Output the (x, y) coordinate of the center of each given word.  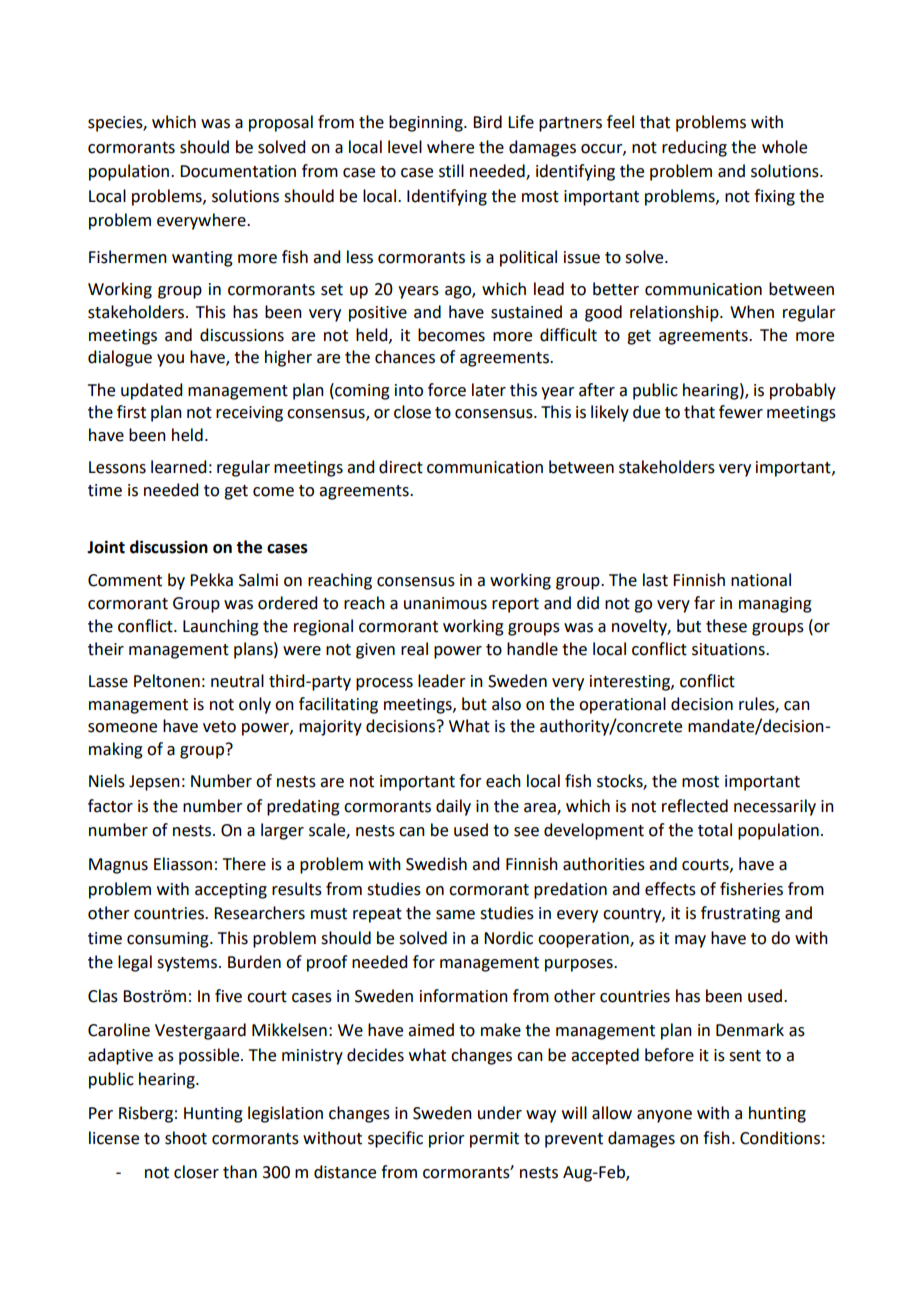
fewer (741, 412)
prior (447, 1140)
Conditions (780, 1138)
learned (178, 467)
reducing (694, 148)
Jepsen (154, 783)
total (715, 830)
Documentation (238, 171)
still (451, 171)
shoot (186, 1138)
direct (401, 467)
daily (453, 807)
